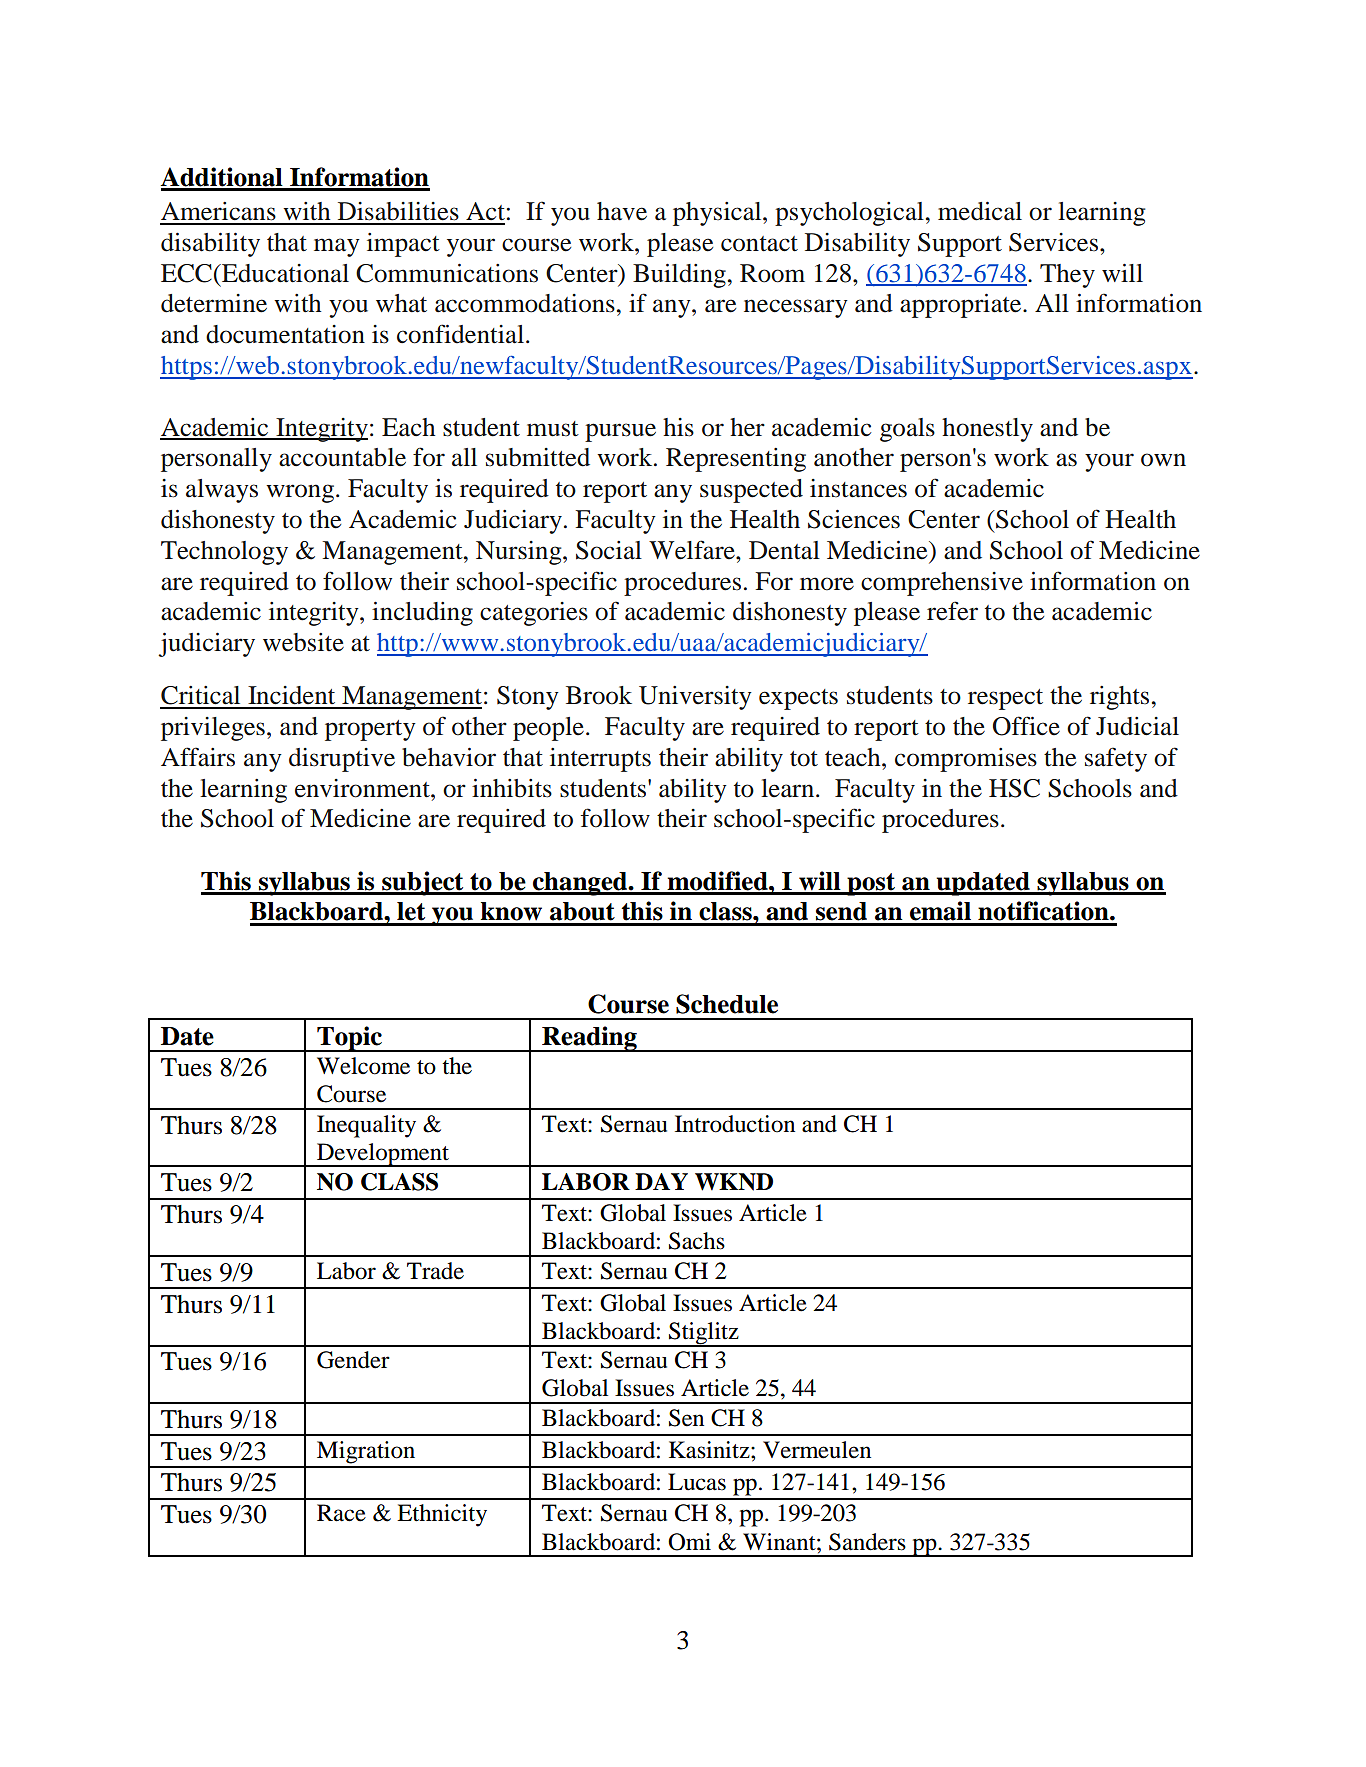 The image size is (1366, 1767). What do you see at coordinates (679, 275) in the screenshot?
I see `Building` at bounding box center [679, 275].
